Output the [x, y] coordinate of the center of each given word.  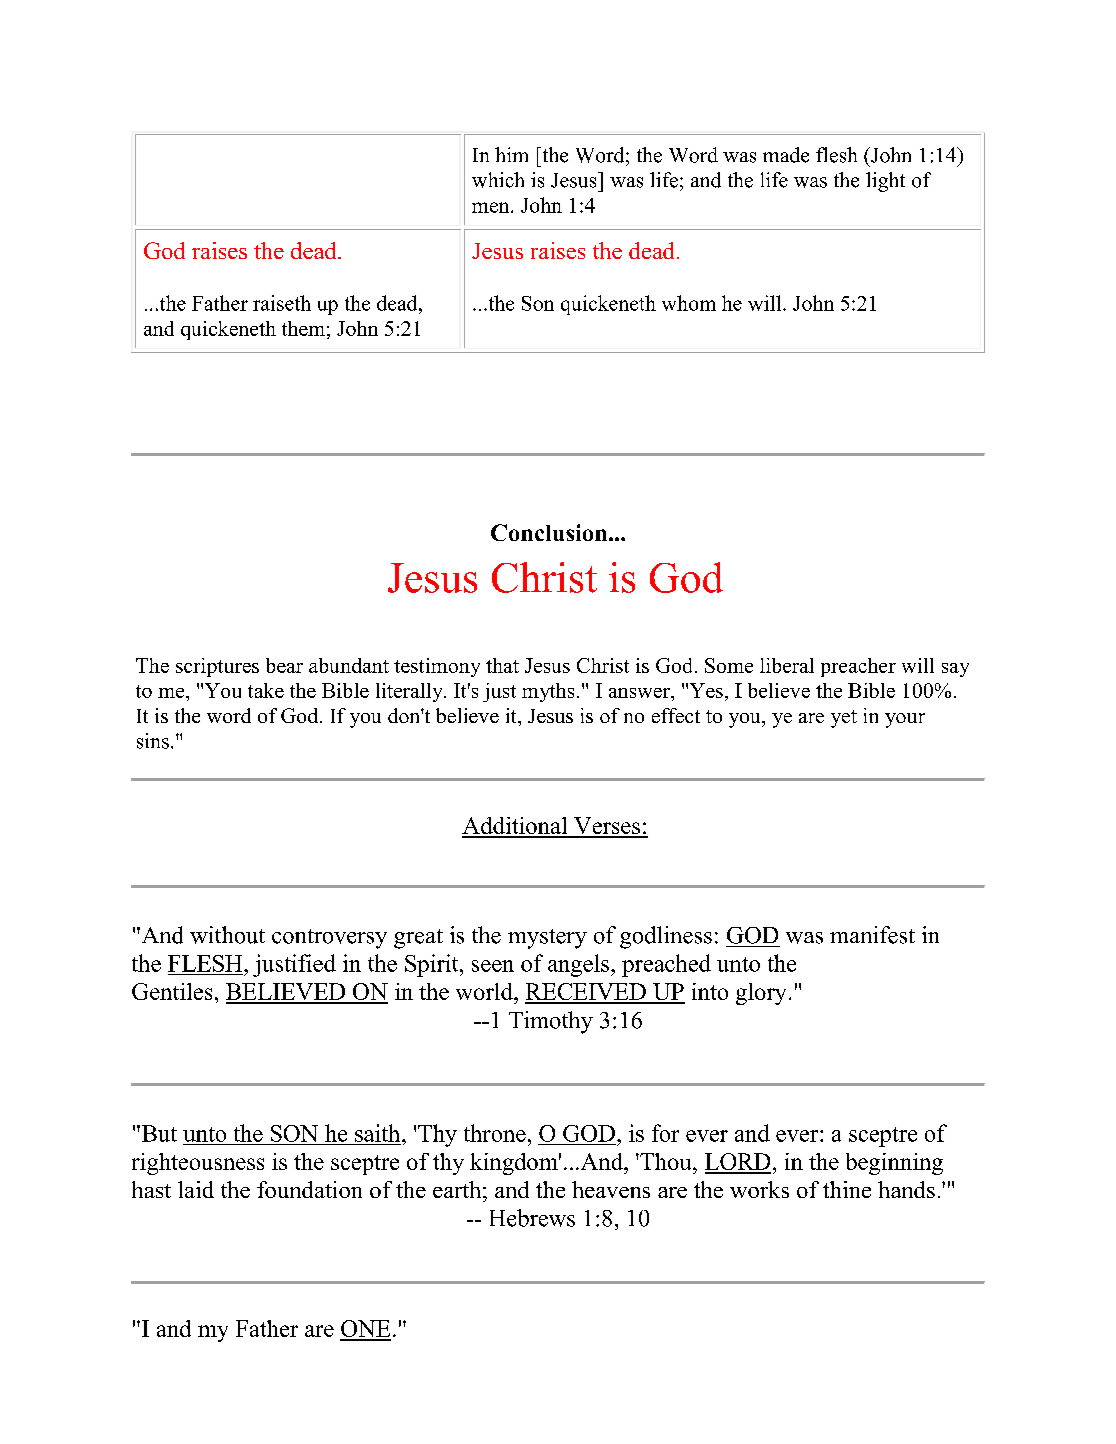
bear [284, 665]
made [786, 155]
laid [196, 1189]
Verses [607, 827]
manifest [872, 935]
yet [844, 719]
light [885, 182]
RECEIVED [586, 993]
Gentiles [172, 991]
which [498, 180]
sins [153, 741]
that [502, 665]
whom [689, 303]
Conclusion [550, 532]
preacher [858, 667]
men [492, 207]
